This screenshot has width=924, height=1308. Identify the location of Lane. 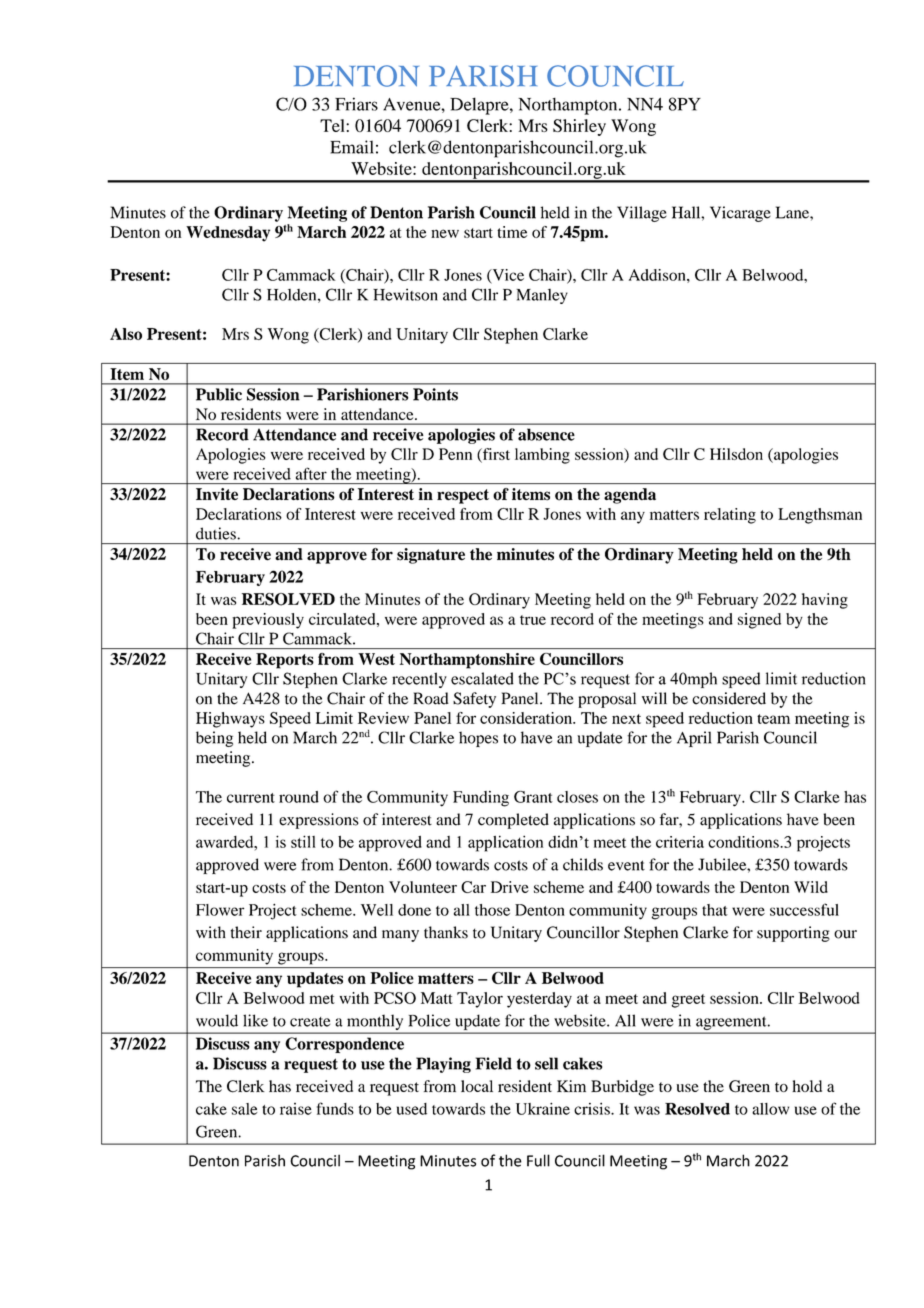
(793, 212).
